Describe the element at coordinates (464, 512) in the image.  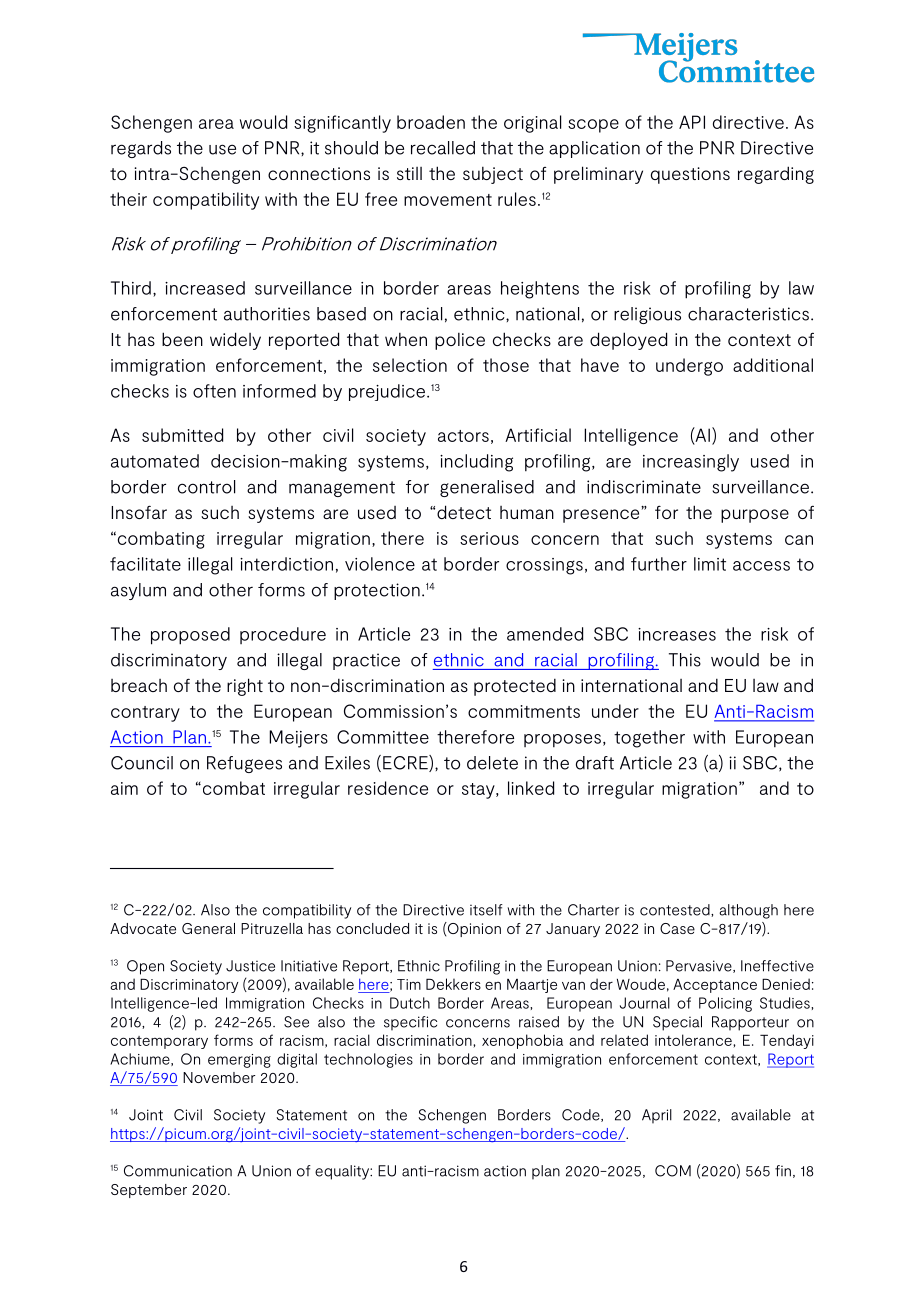
I see `detect` at that location.
